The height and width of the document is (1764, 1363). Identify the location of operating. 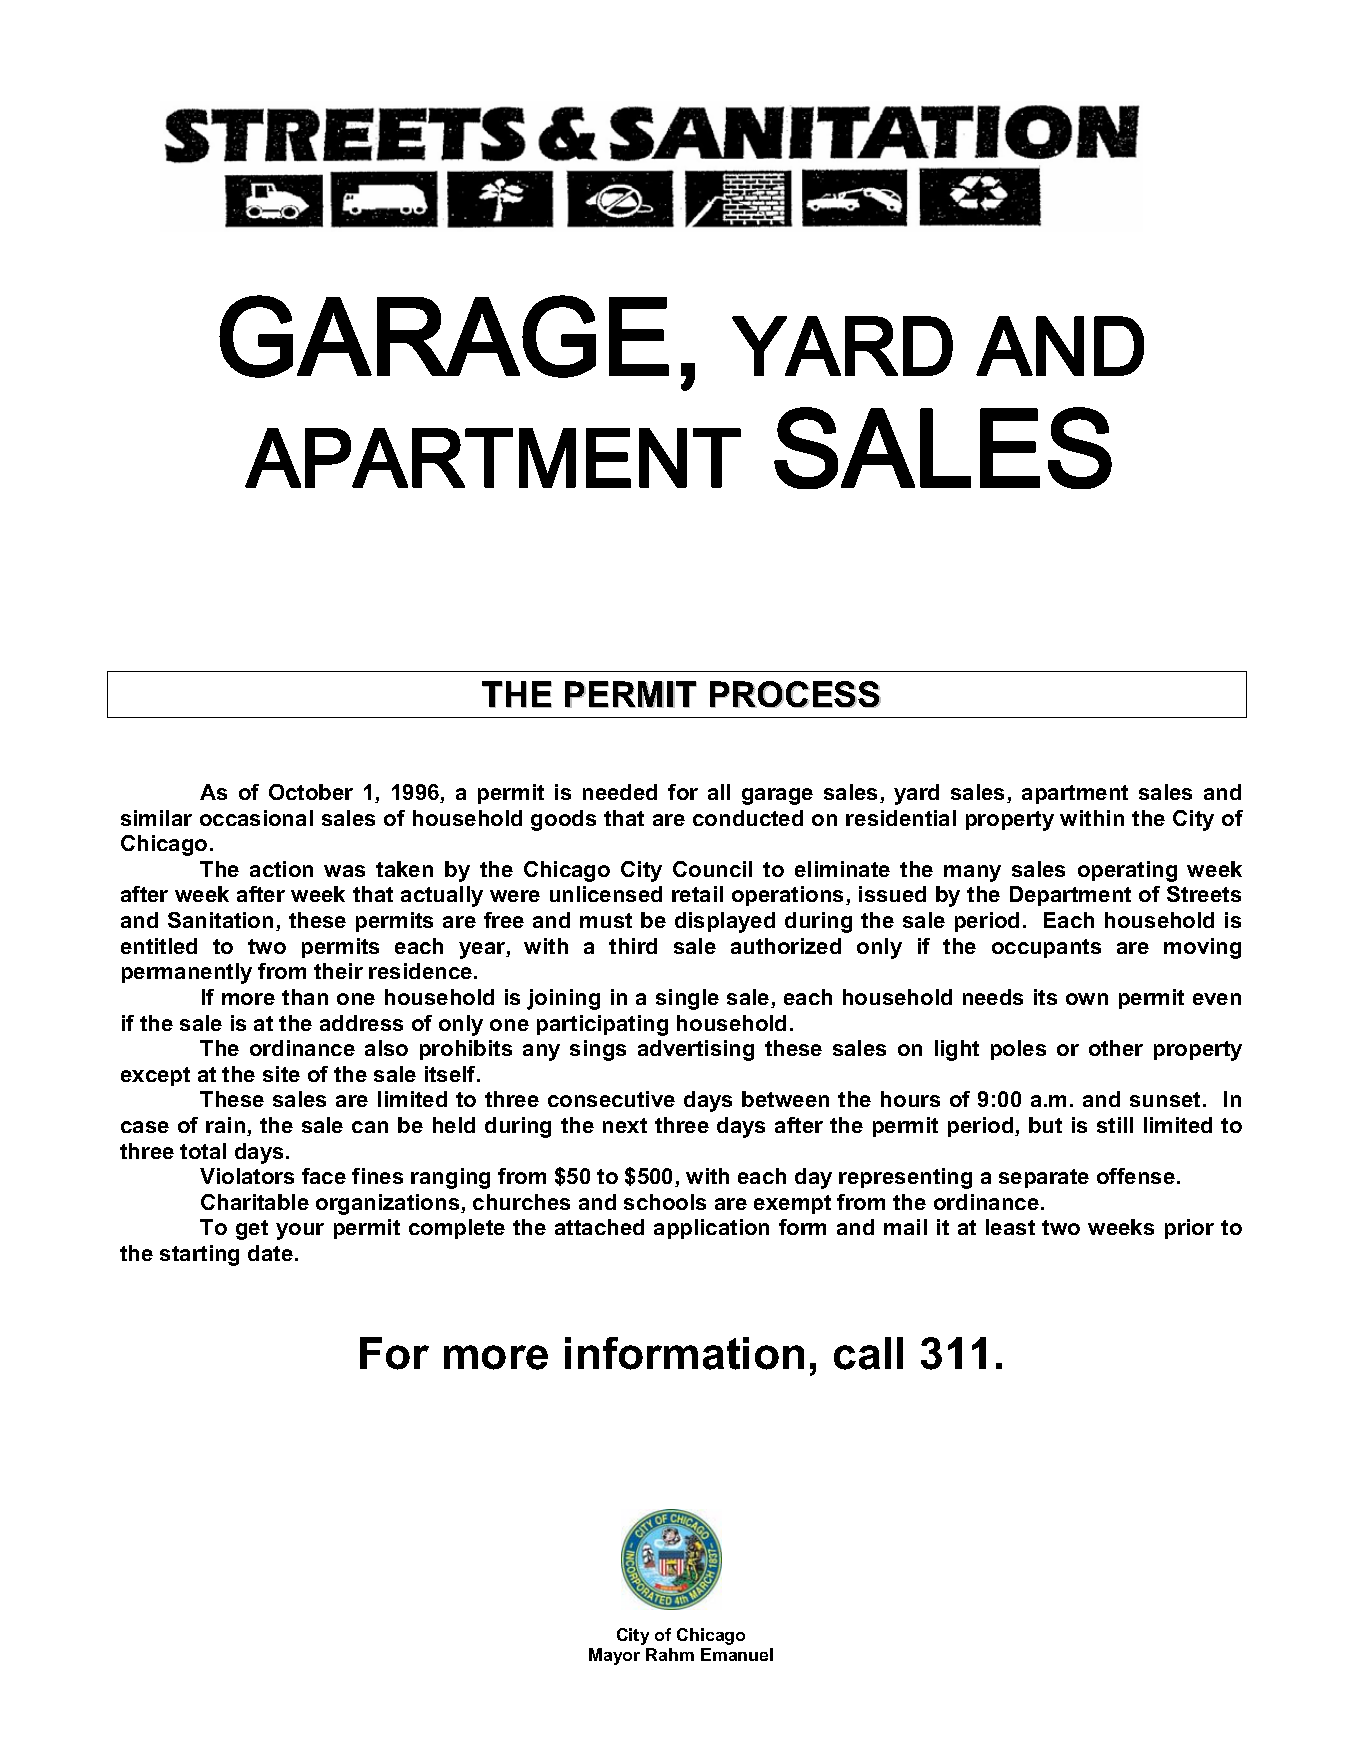
(1127, 871).
